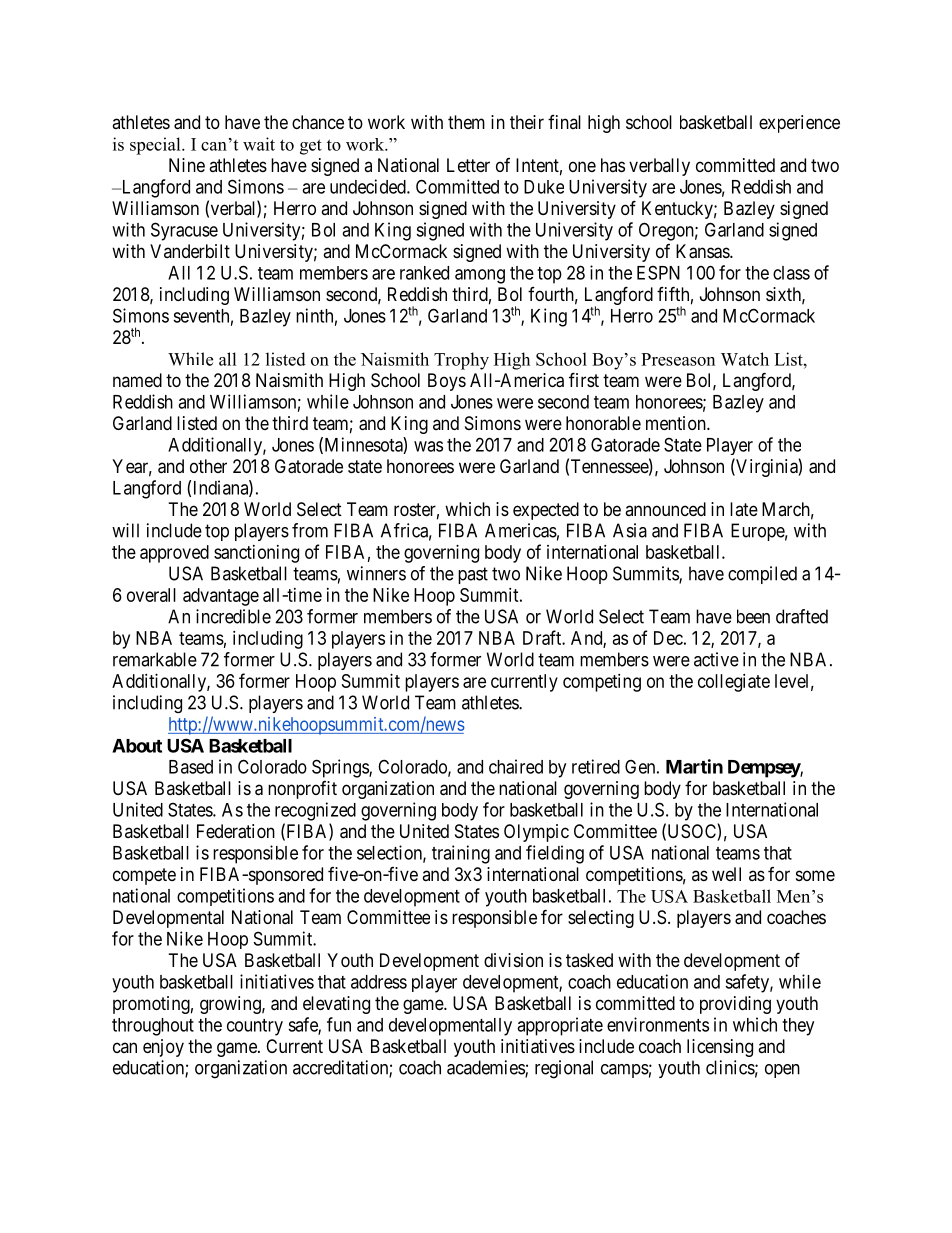 The image size is (952, 1233). Describe the element at coordinates (799, 124) in the screenshot. I see `experience` at that location.
